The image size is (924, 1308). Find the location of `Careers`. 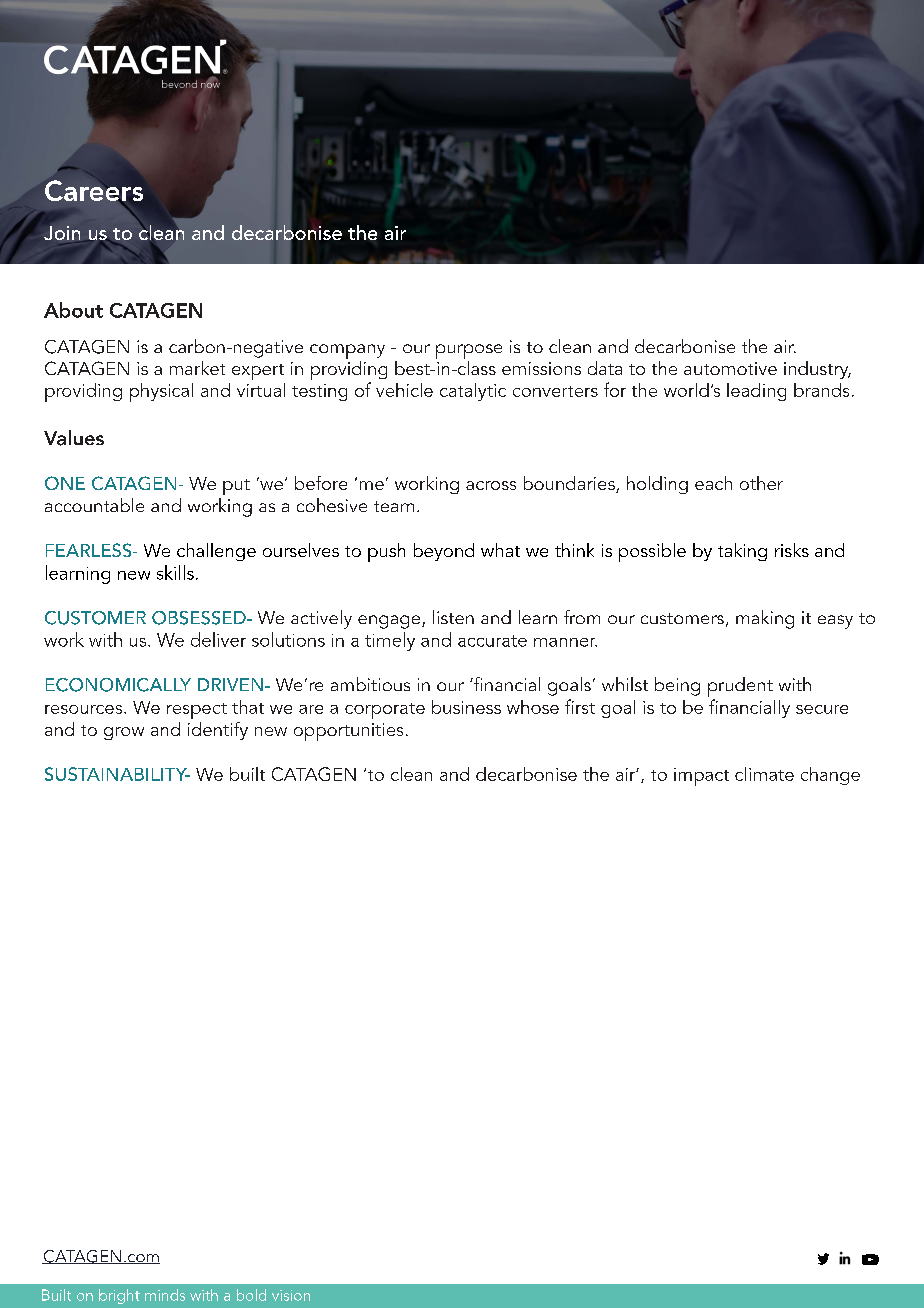

Careers is located at coordinates (94, 192).
